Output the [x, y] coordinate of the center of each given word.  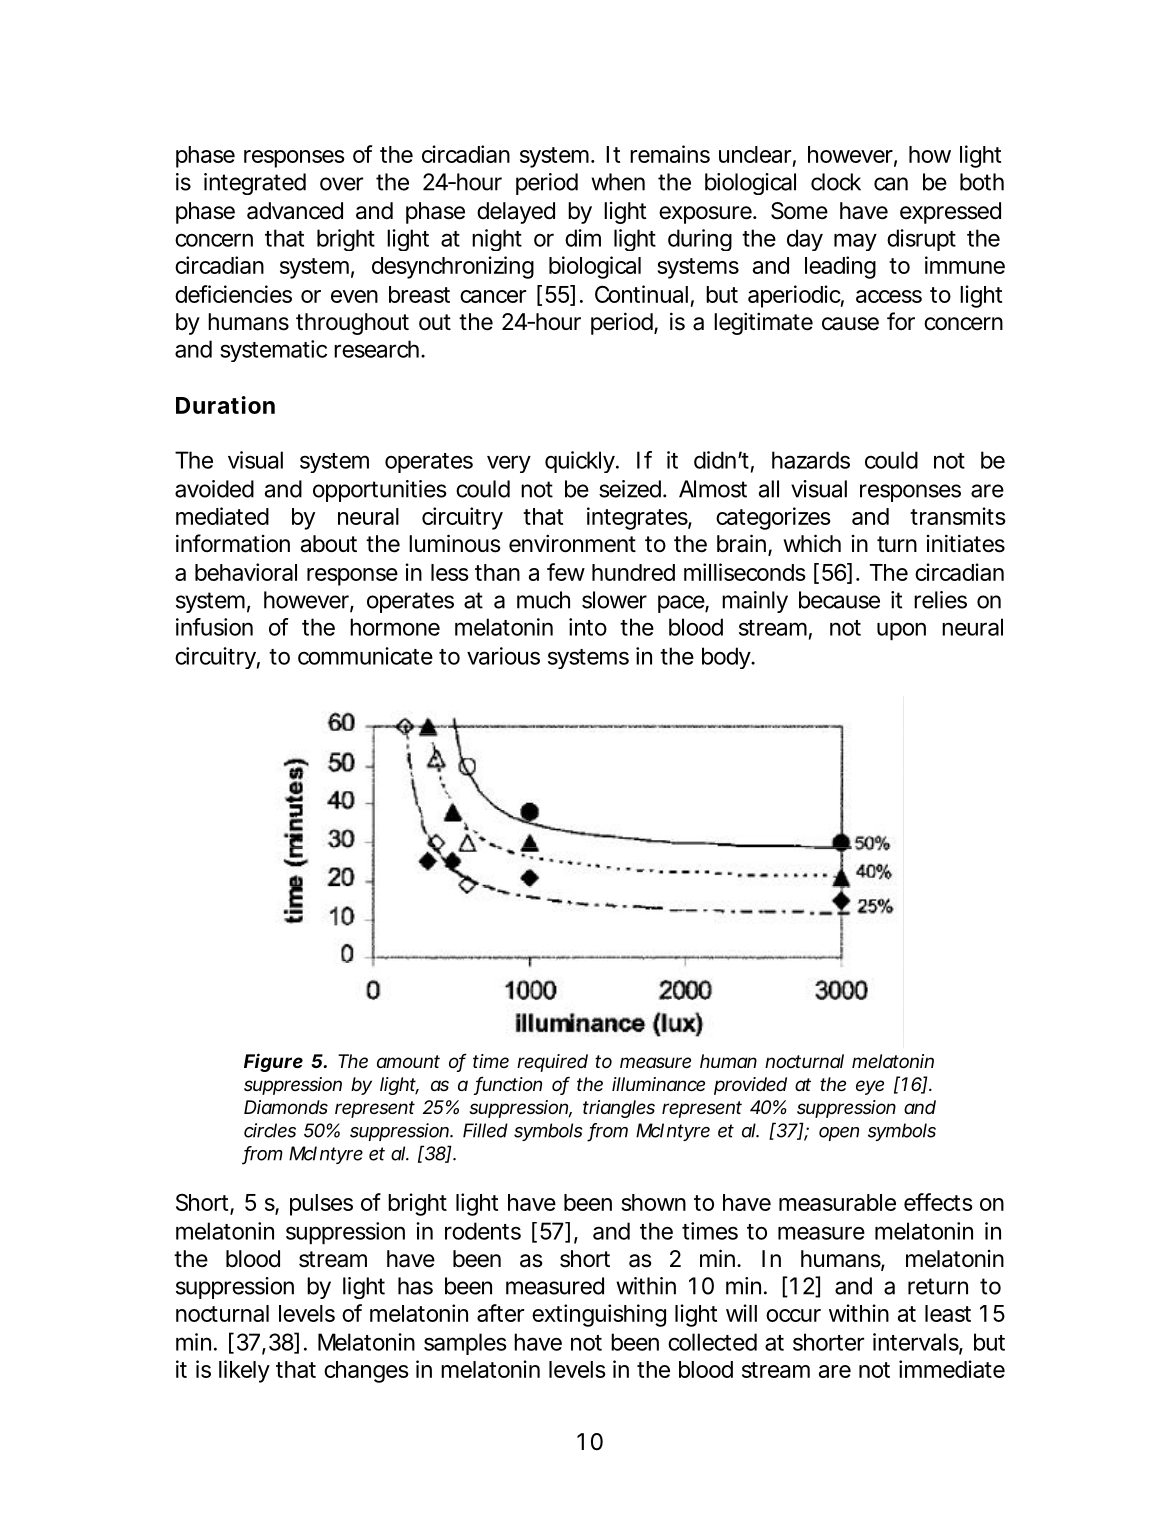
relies [940, 600]
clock [836, 182]
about [329, 544]
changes [366, 1372]
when [618, 182]
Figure [273, 1062]
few [566, 572]
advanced [295, 211]
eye [870, 1087]
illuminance [658, 1084]
